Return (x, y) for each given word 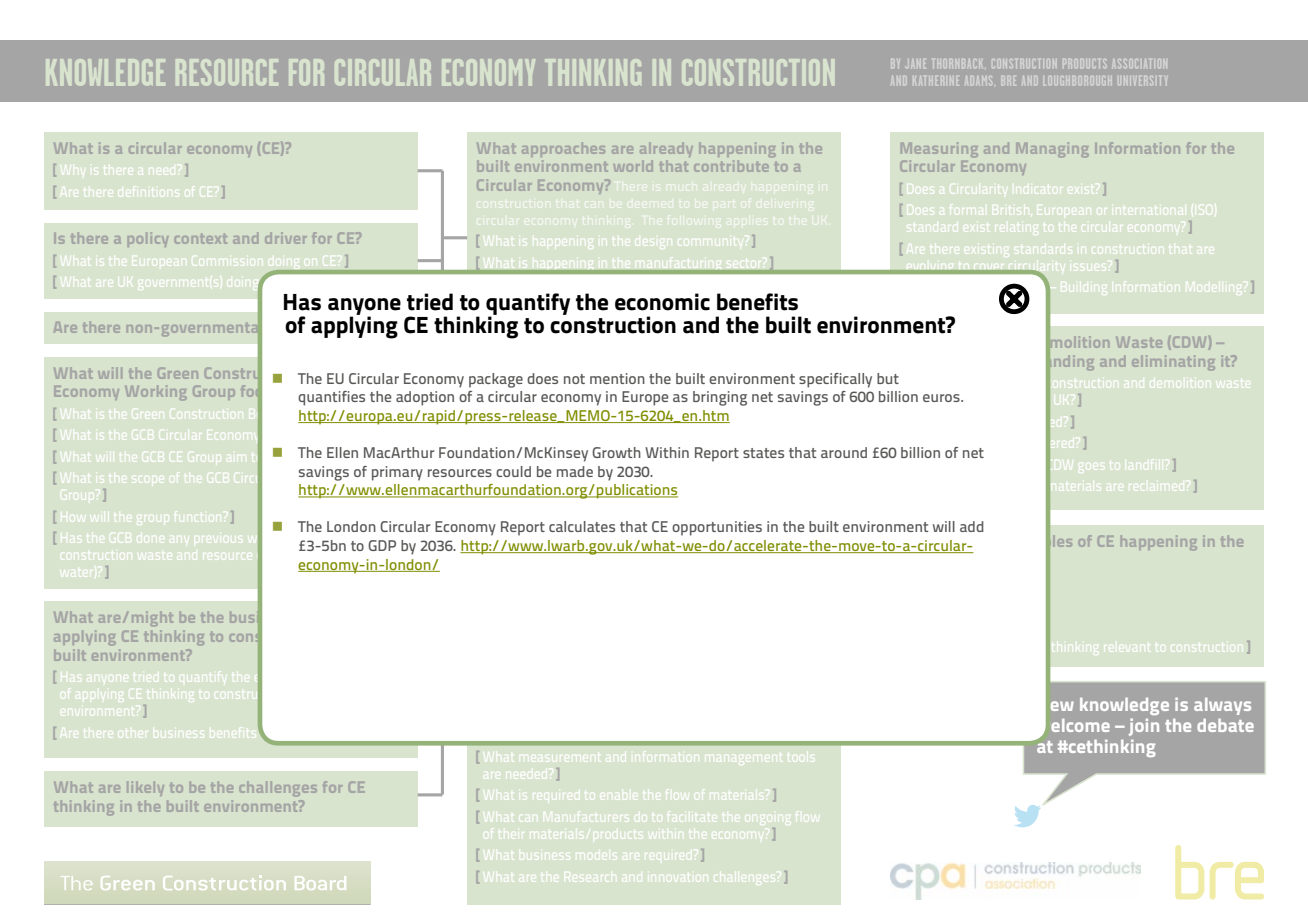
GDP (382, 545)
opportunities (717, 528)
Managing (1052, 149)
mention (617, 378)
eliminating (1173, 362)
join (1144, 727)
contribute (731, 166)
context (201, 239)
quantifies (331, 398)
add (972, 526)
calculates (582, 526)
